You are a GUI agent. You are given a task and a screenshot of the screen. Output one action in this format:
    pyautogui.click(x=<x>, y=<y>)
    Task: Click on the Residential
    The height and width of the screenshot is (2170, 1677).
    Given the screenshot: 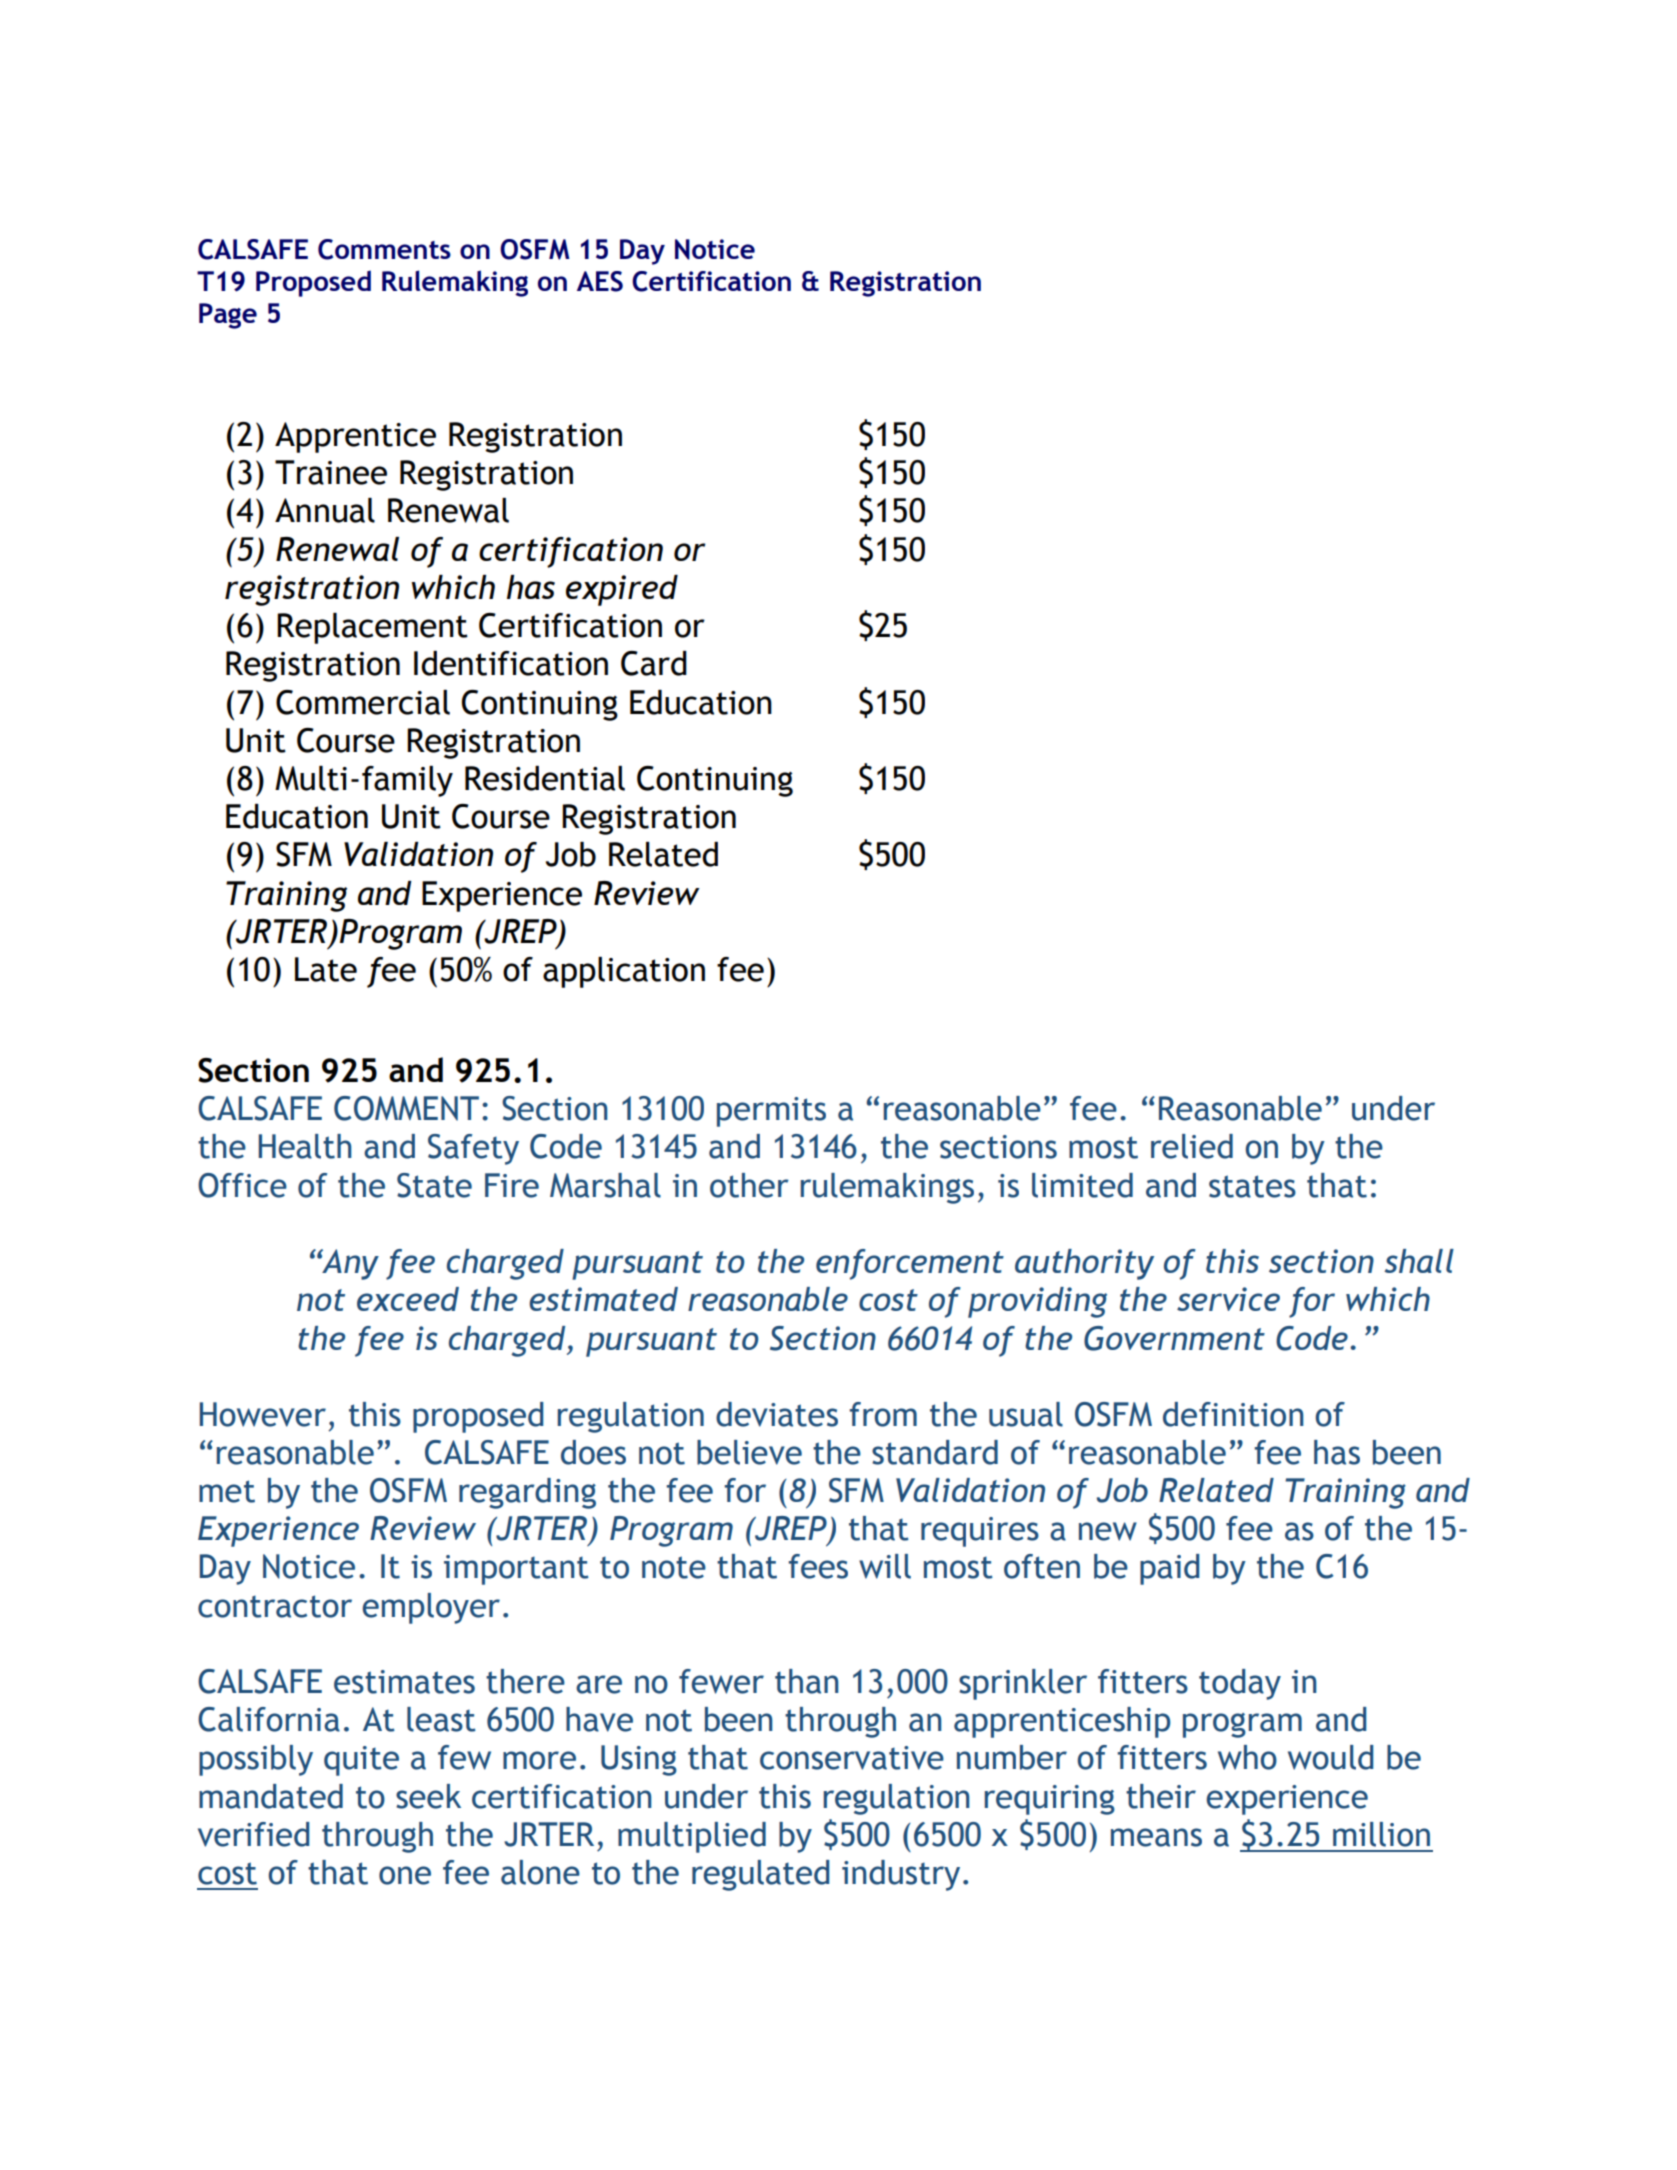 What is the action you would take?
    pyautogui.click(x=545, y=778)
